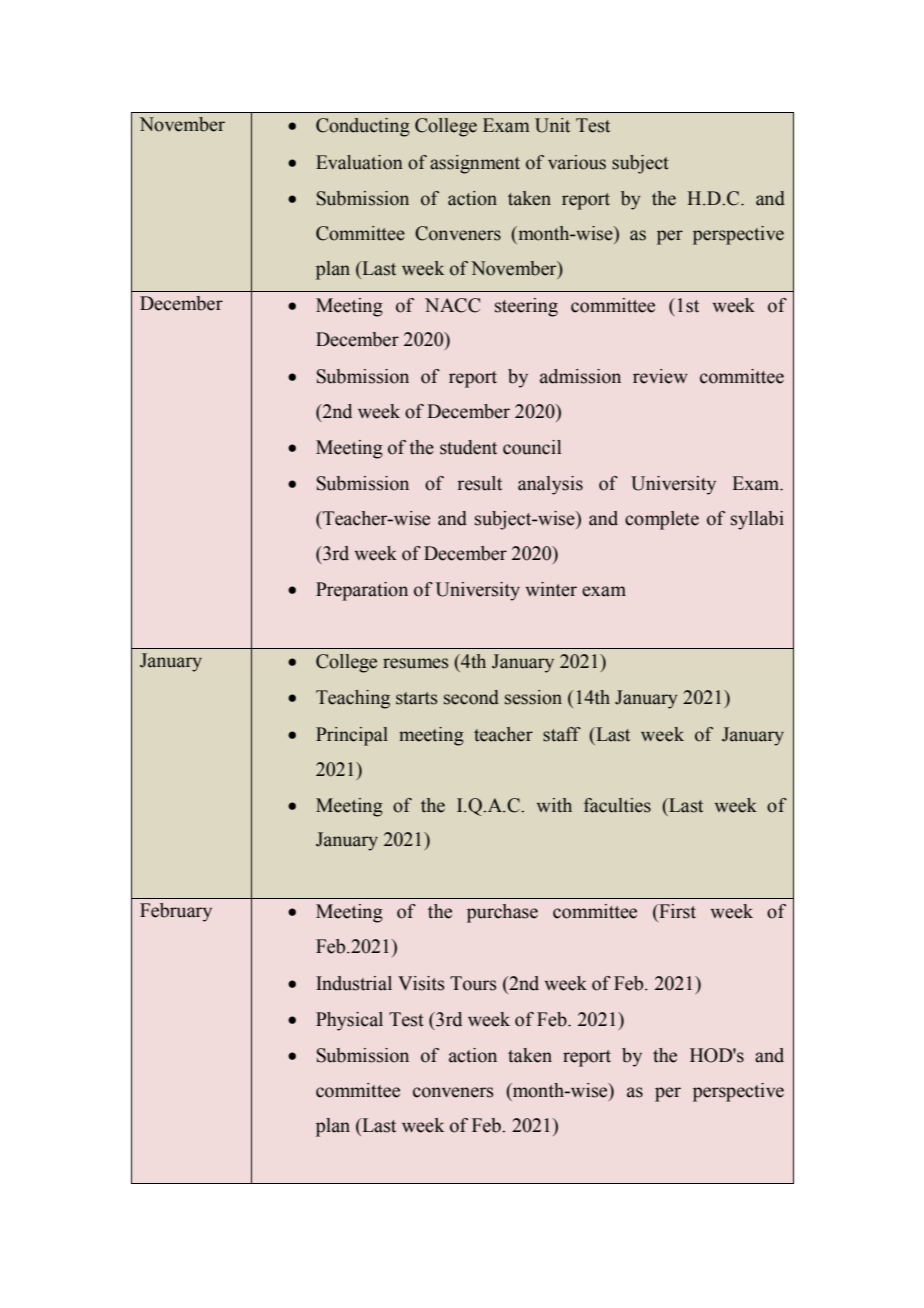 Image resolution: width=924 pixels, height=1308 pixels. Describe the element at coordinates (359, 162) in the document. I see `Evaluation` at that location.
